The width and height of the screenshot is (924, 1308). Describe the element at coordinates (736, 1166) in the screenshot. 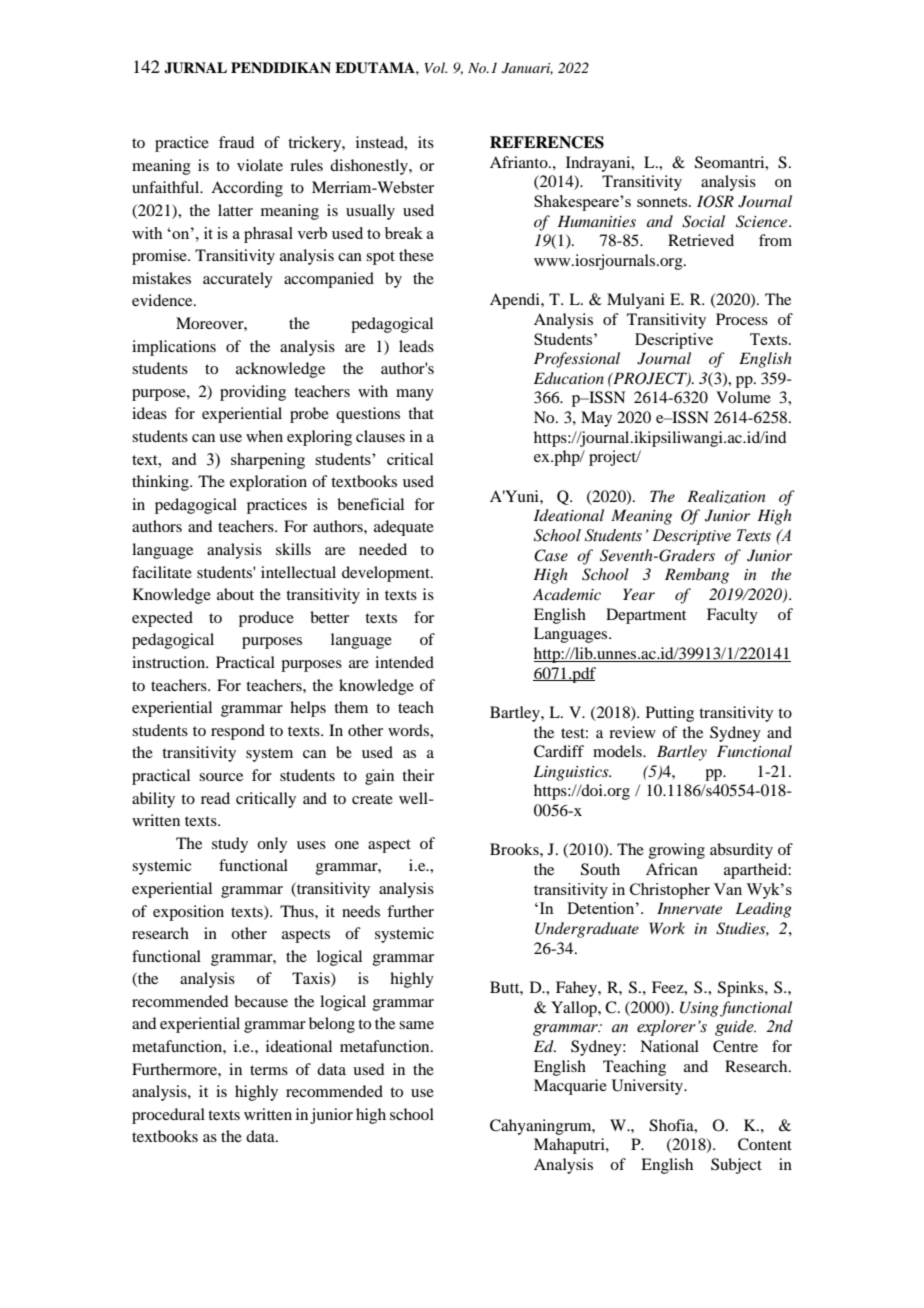

I see `Subject` at that location.
